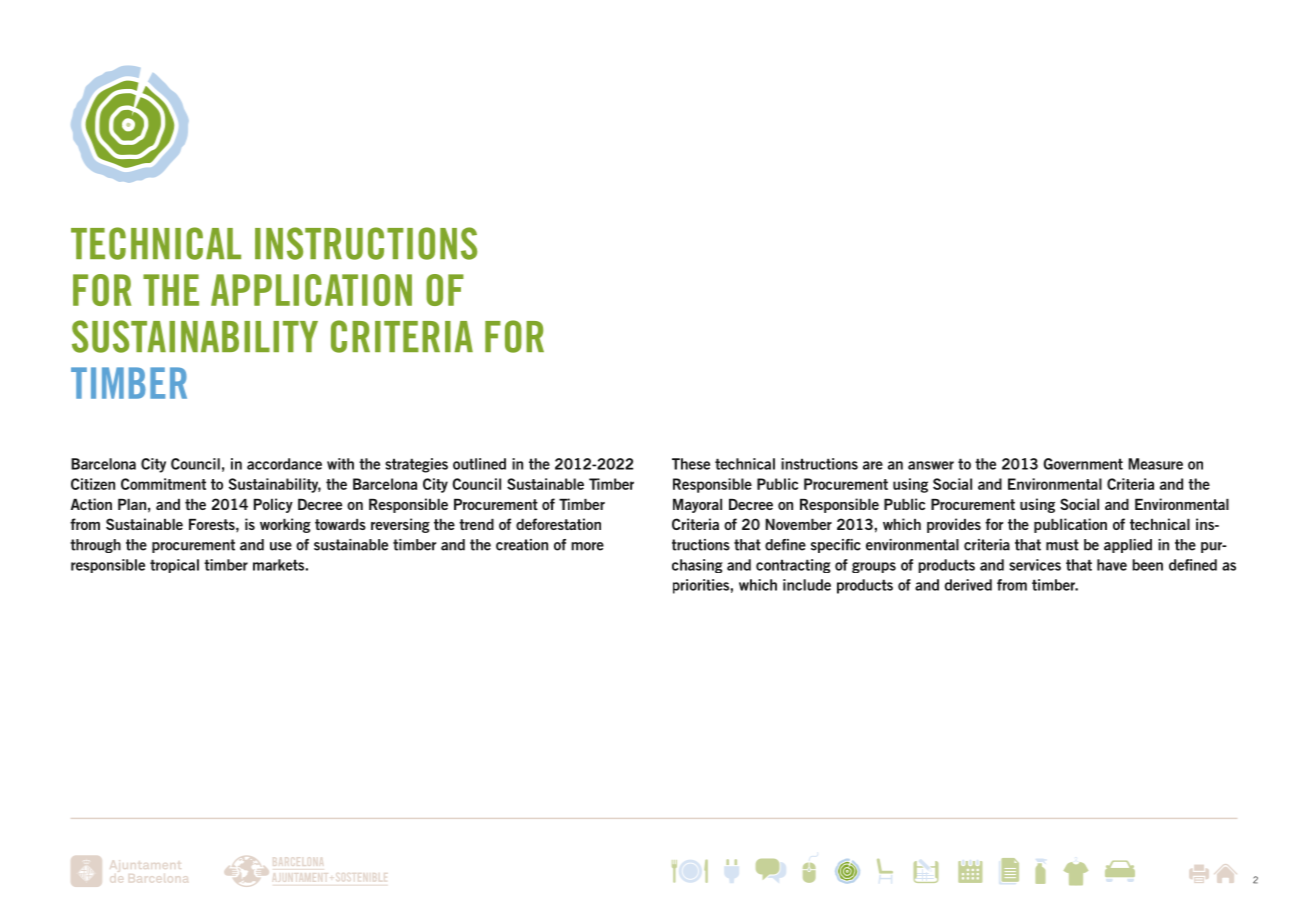 The image size is (1308, 924). I want to click on These, so click(691, 464).
